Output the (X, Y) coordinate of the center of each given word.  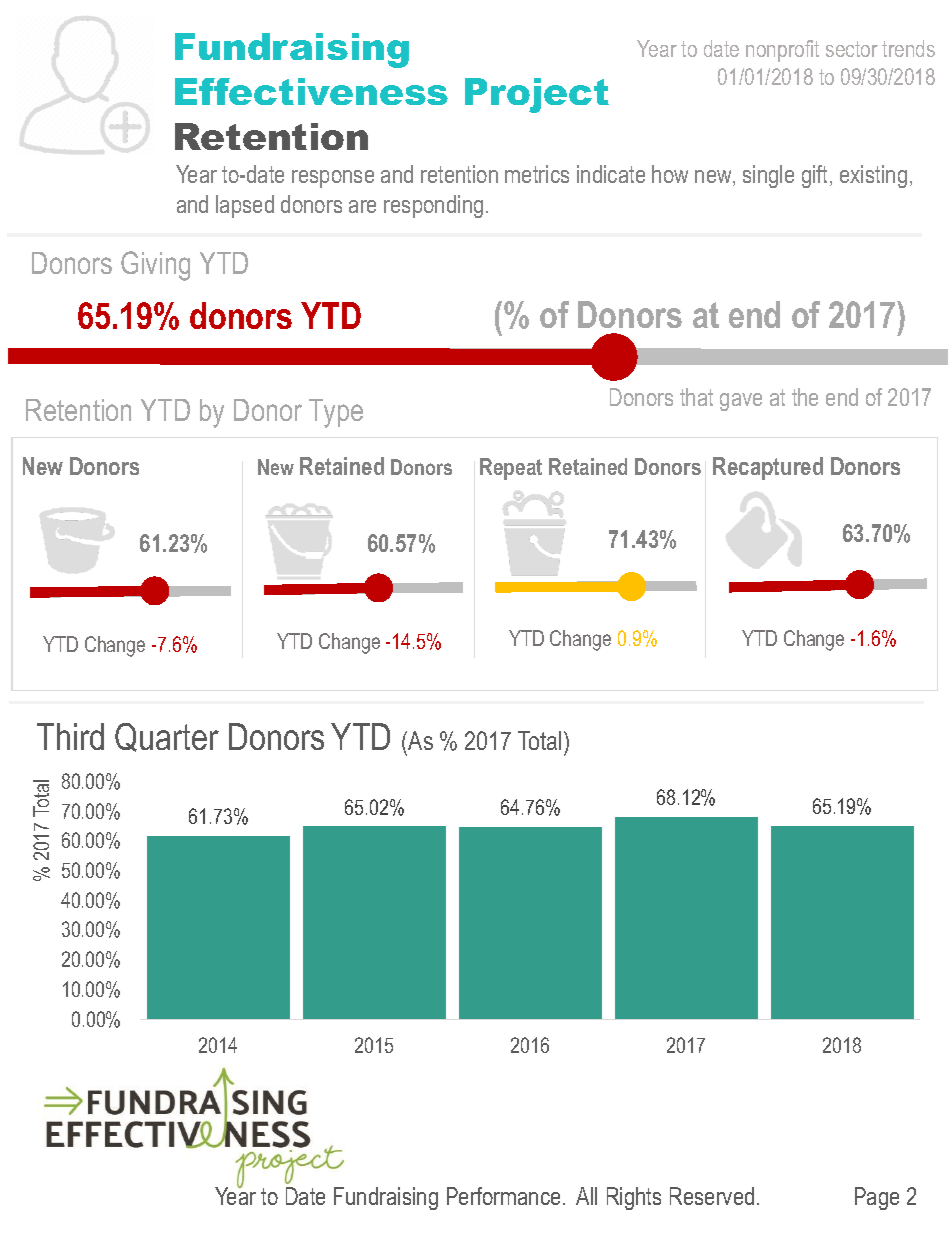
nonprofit (782, 51)
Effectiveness (311, 91)
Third (70, 736)
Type (336, 413)
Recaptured (768, 468)
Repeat (511, 469)
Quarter (167, 737)
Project (537, 95)
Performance (503, 1196)
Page (877, 1198)
